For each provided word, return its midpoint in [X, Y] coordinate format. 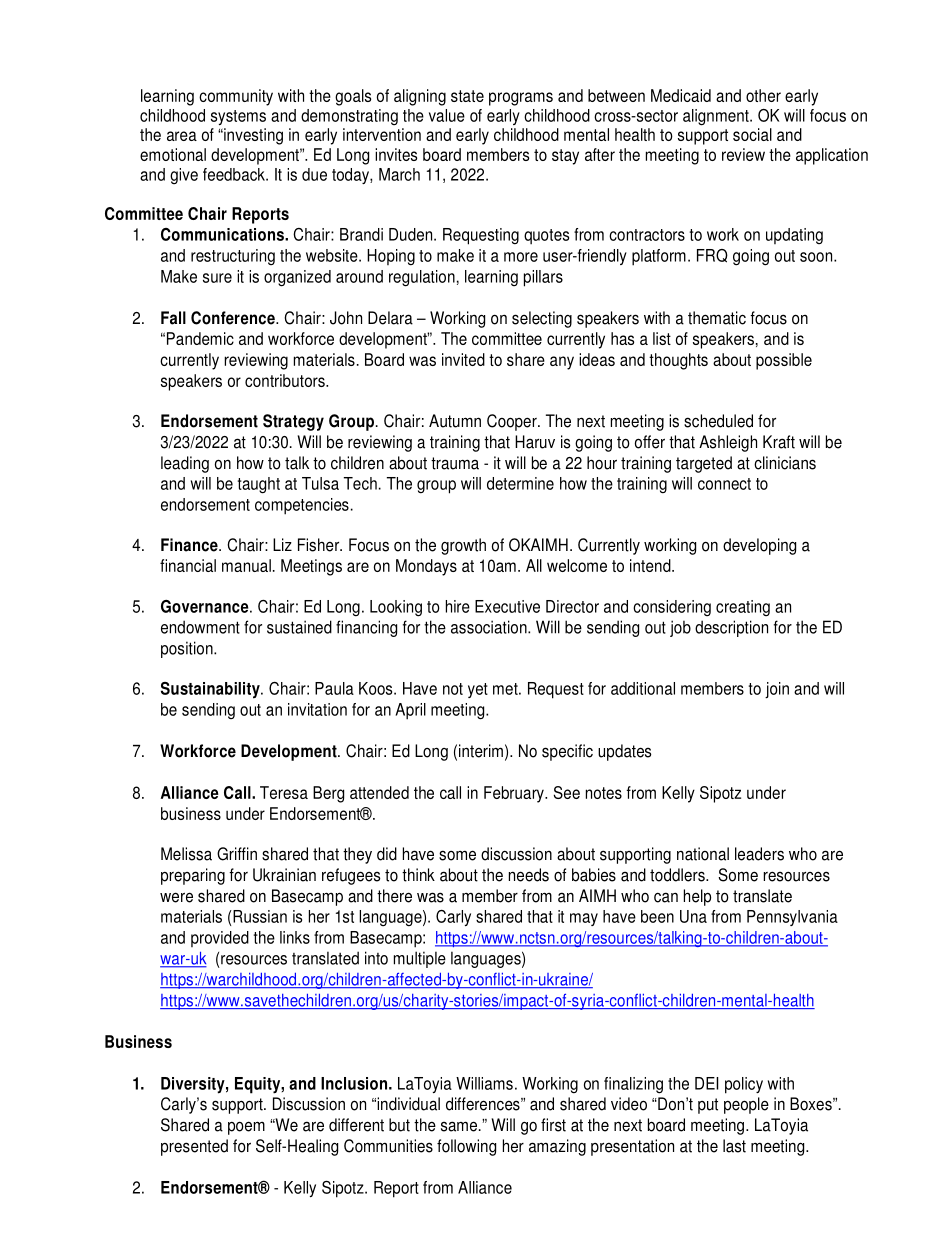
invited [463, 359]
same [460, 1126]
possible [784, 361]
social [752, 134]
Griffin [237, 854]
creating [743, 608]
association [490, 627]
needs [529, 875]
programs [521, 99]
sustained [299, 627]
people [746, 1105]
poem [246, 1128]
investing [252, 136]
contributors [286, 380]
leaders [759, 854]
